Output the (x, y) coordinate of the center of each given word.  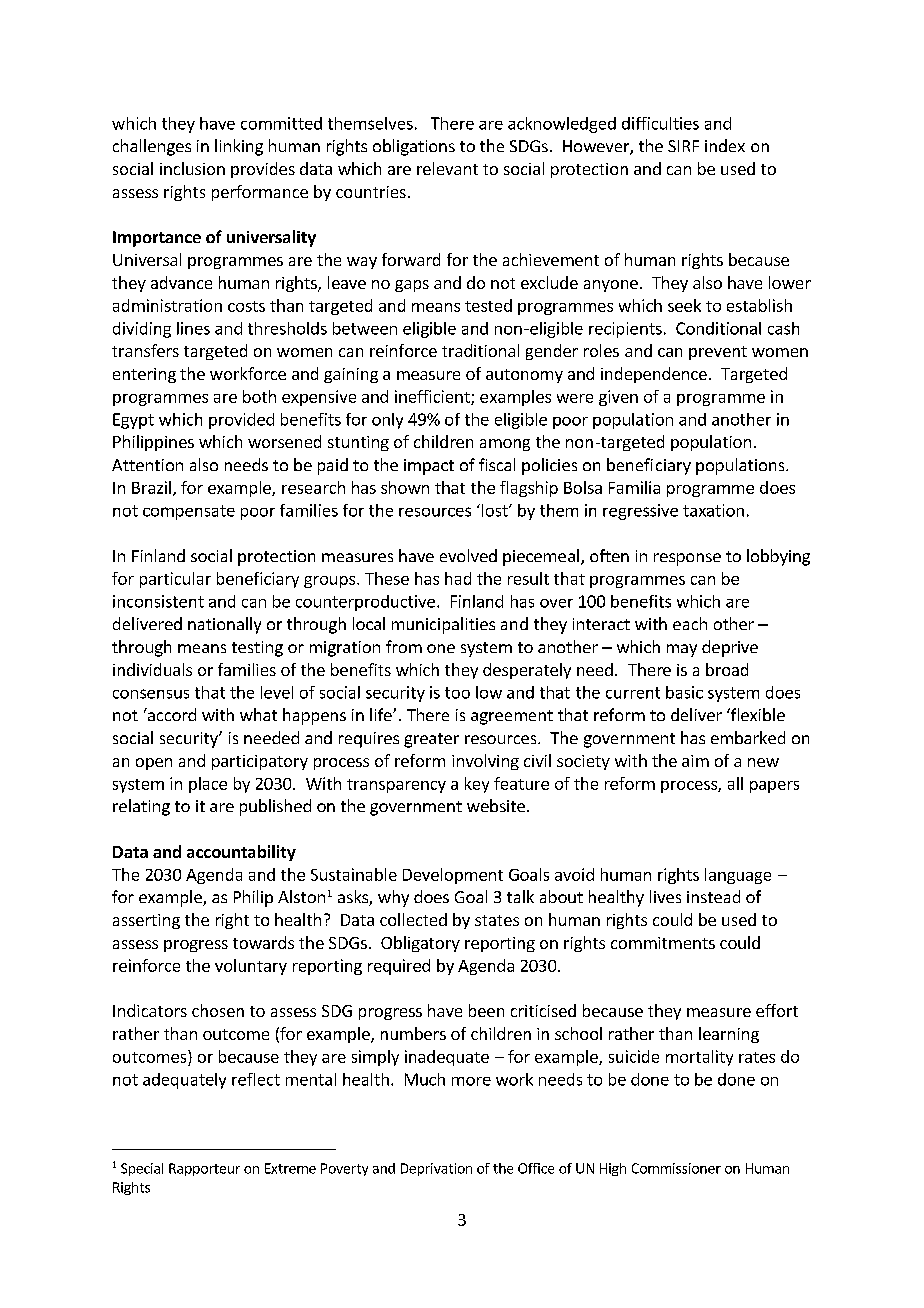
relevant (447, 168)
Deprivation (436, 1169)
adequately (184, 1081)
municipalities (443, 625)
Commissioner (676, 1168)
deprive (730, 648)
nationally (224, 625)
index (725, 145)
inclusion (192, 168)
